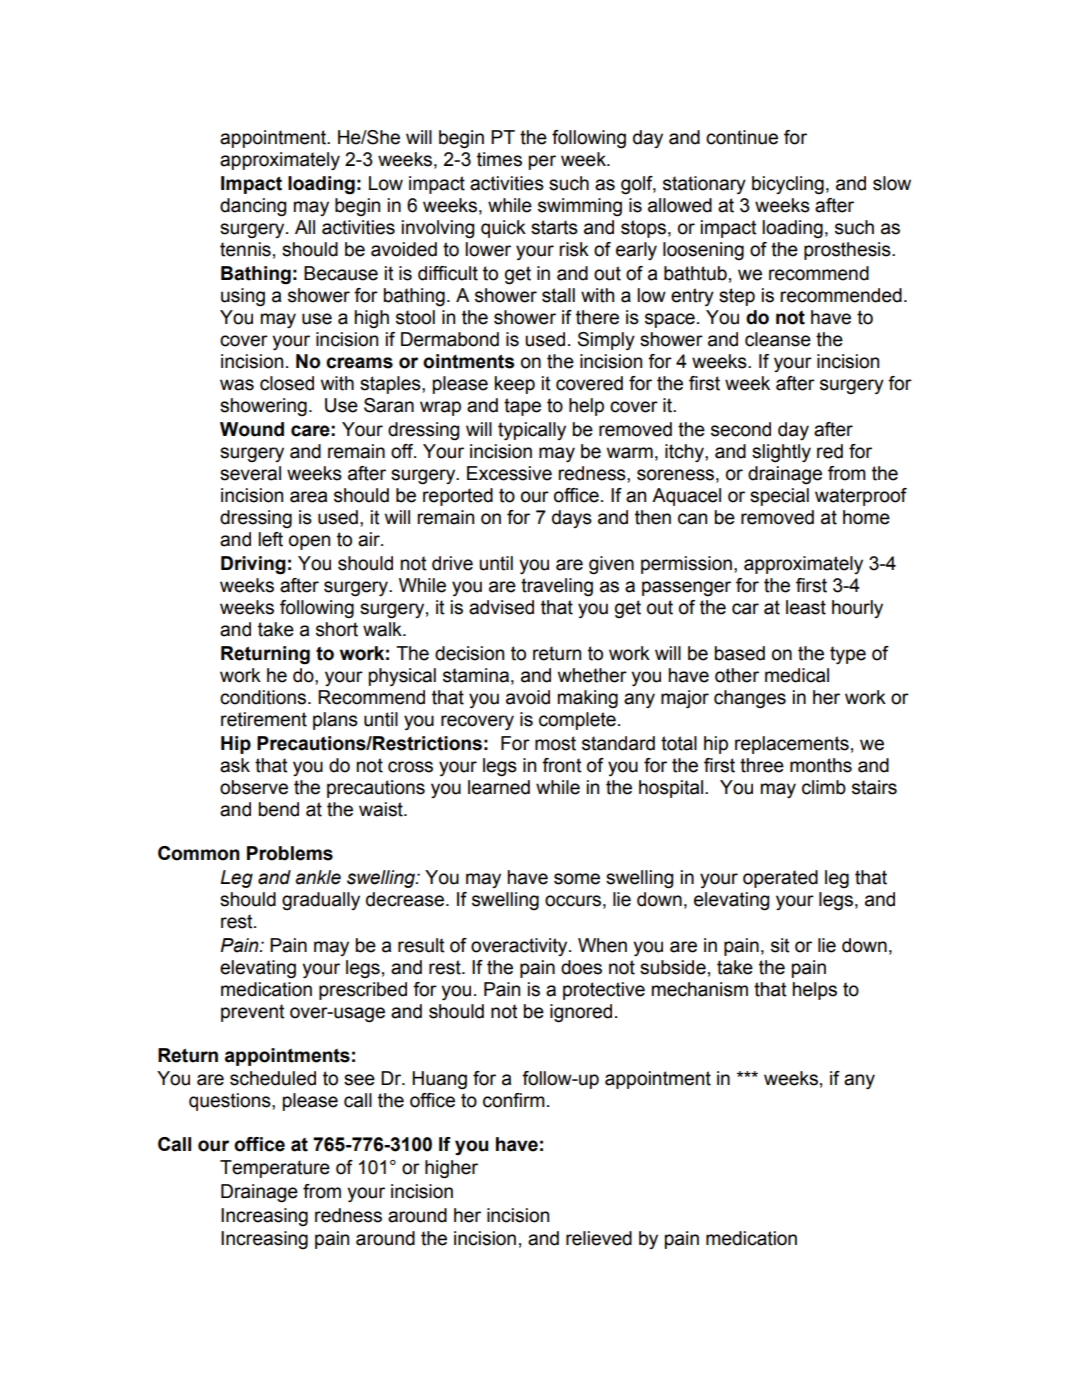  Describe the element at coordinates (572, 519) in the page. I see `days` at that location.
